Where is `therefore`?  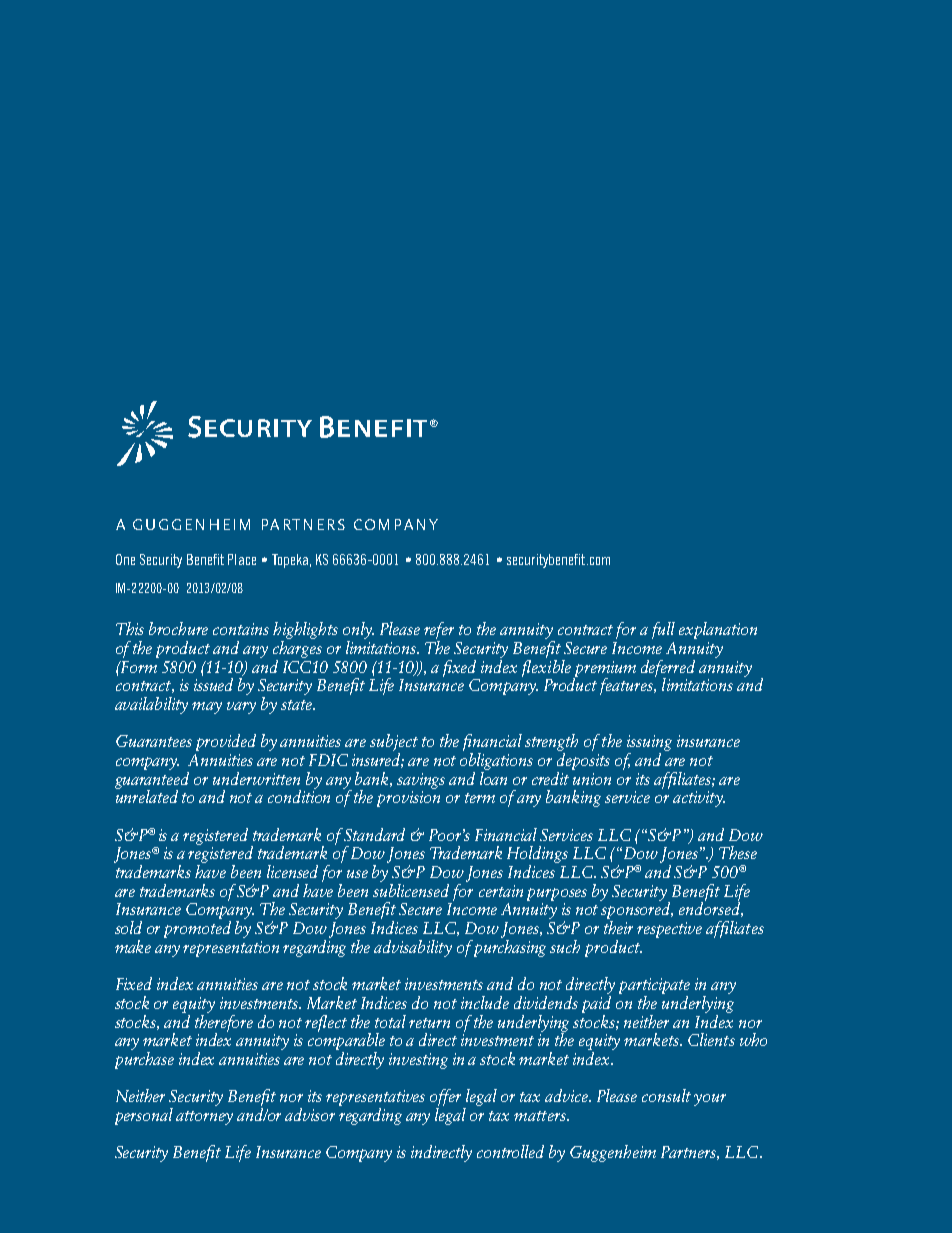
therefore is located at coordinates (224, 1023).
